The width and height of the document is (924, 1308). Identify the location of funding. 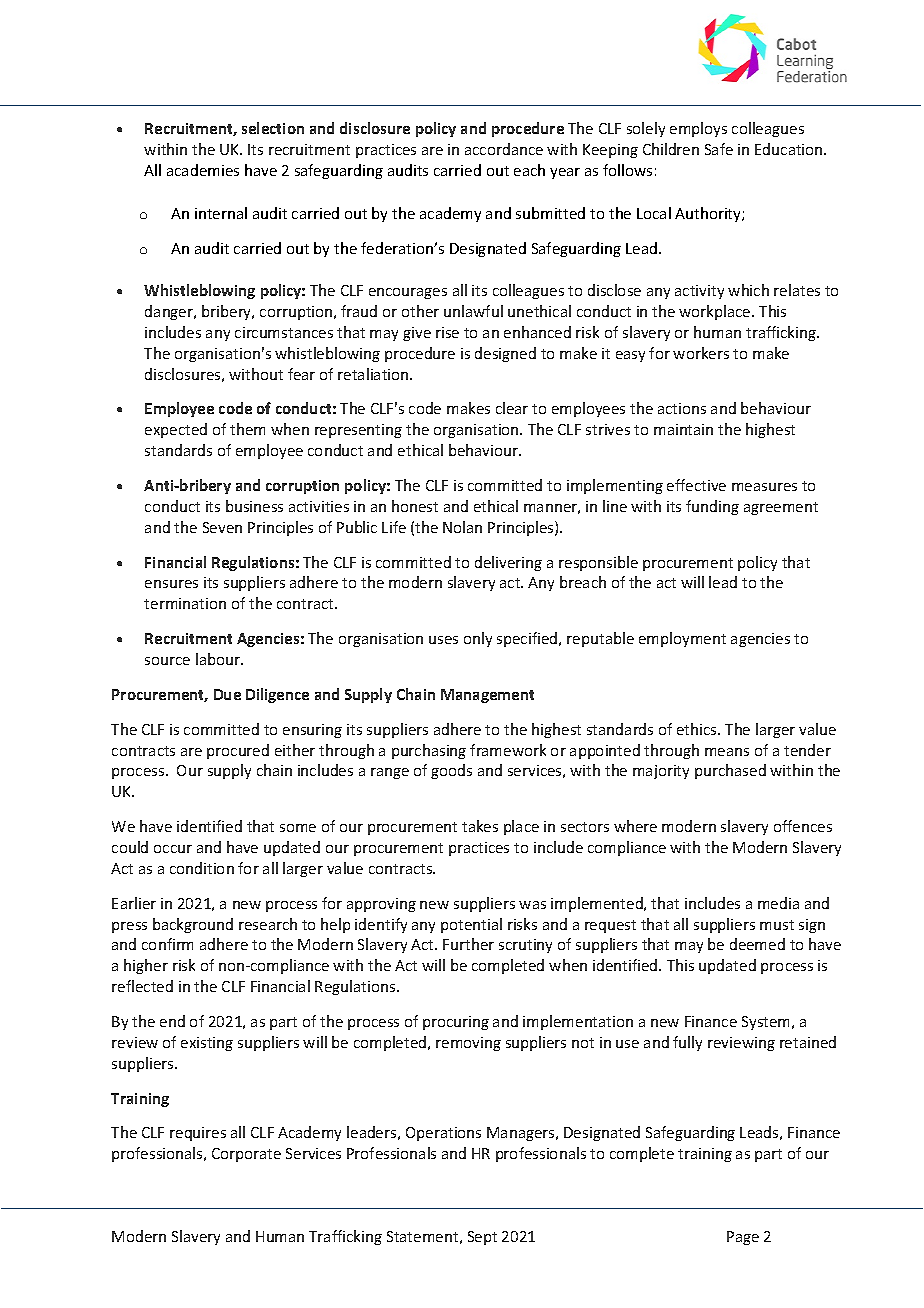
(712, 507).
